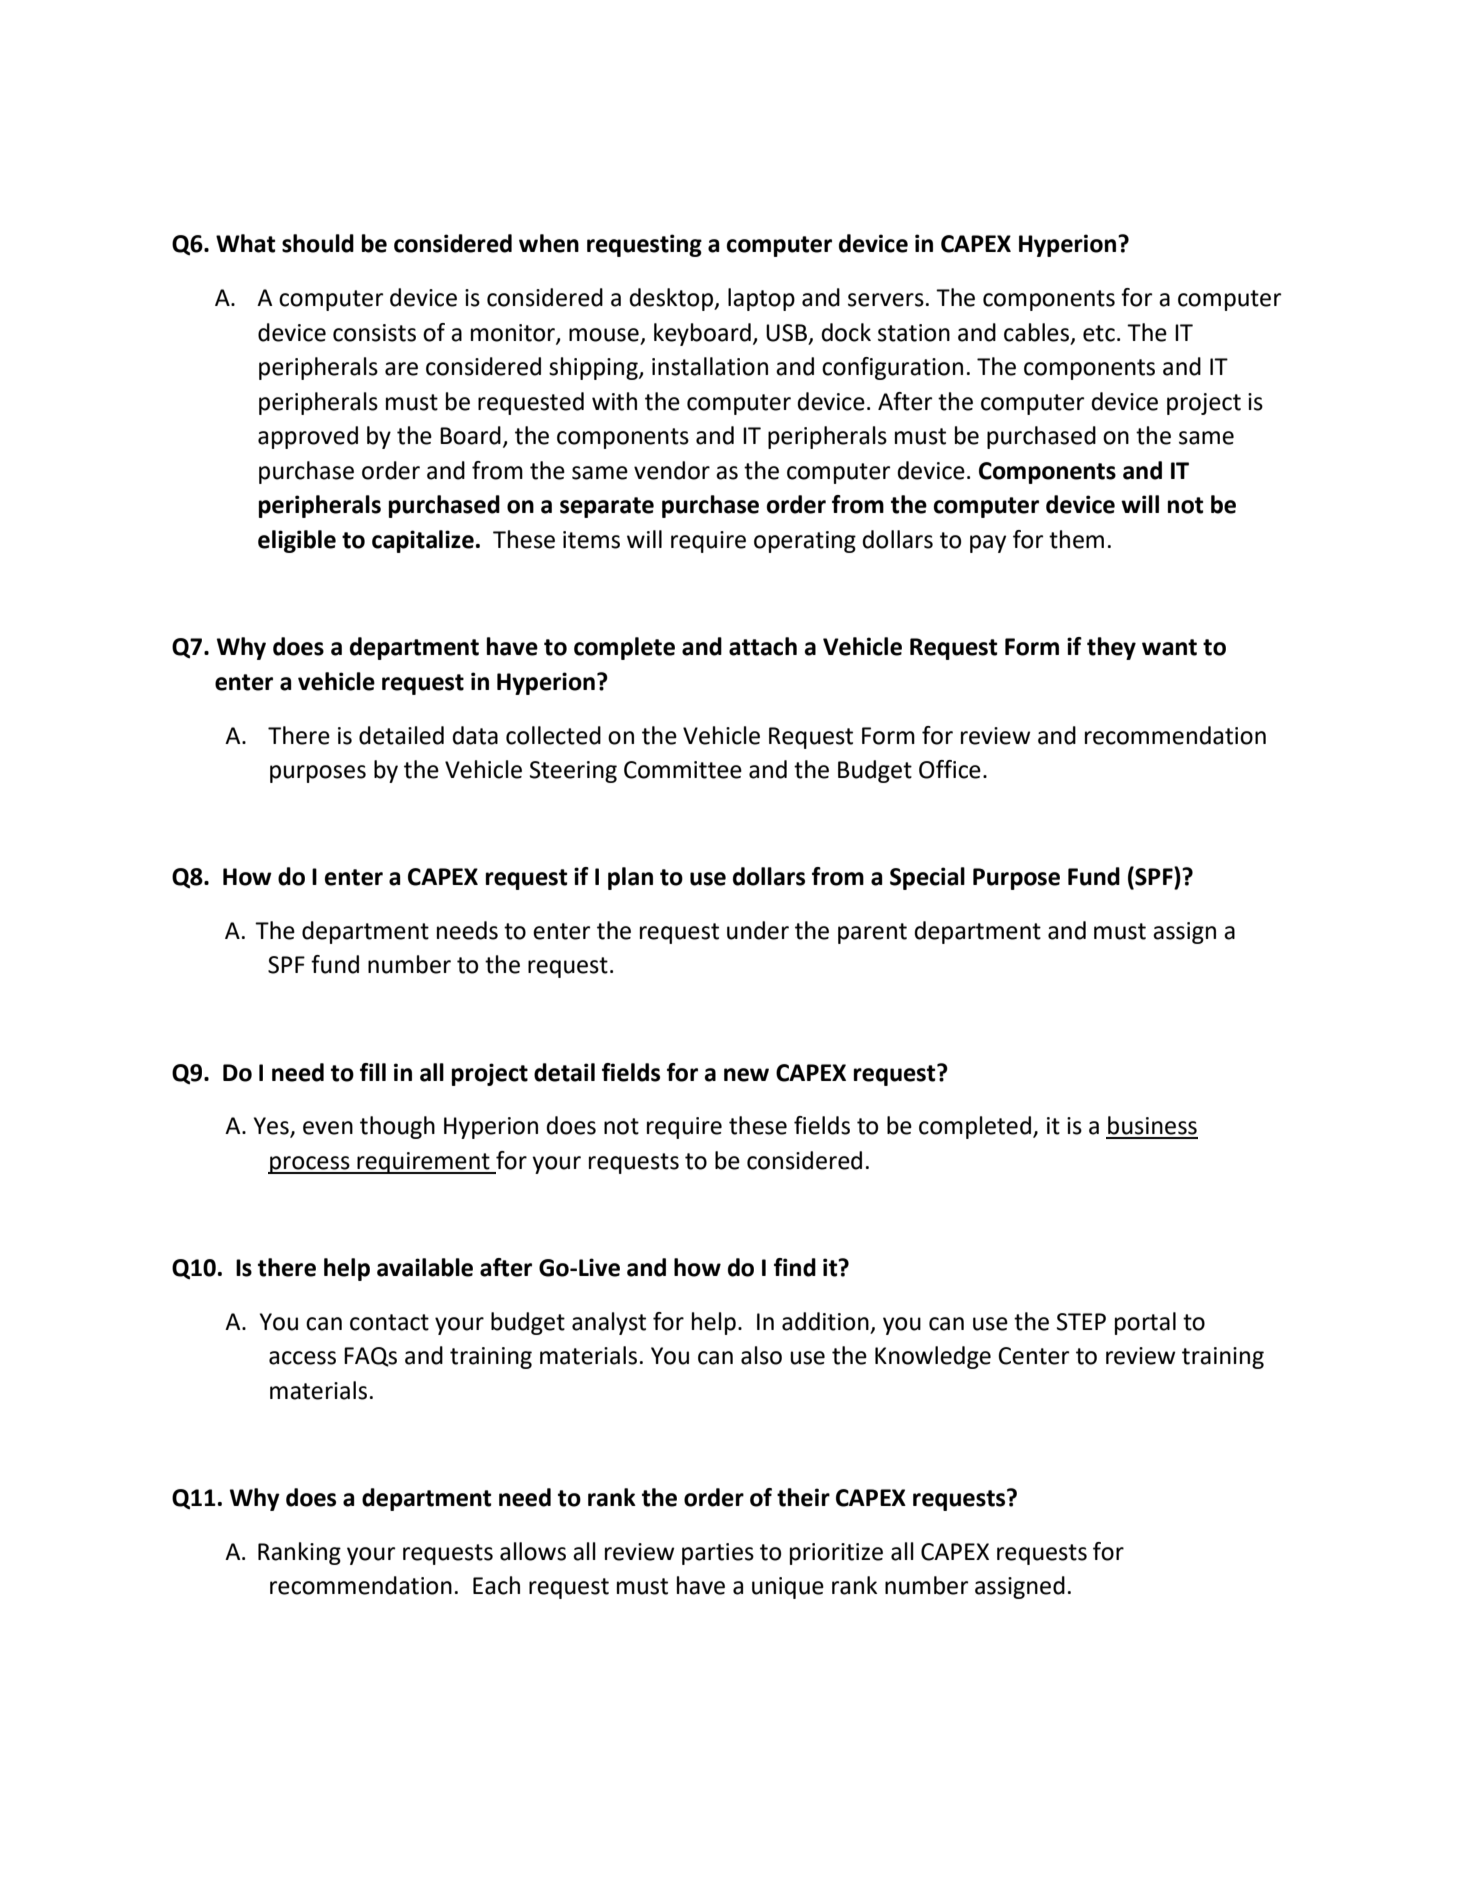 The image size is (1460, 1889). What do you see at coordinates (672, 299) in the screenshot?
I see `desktop` at bounding box center [672, 299].
